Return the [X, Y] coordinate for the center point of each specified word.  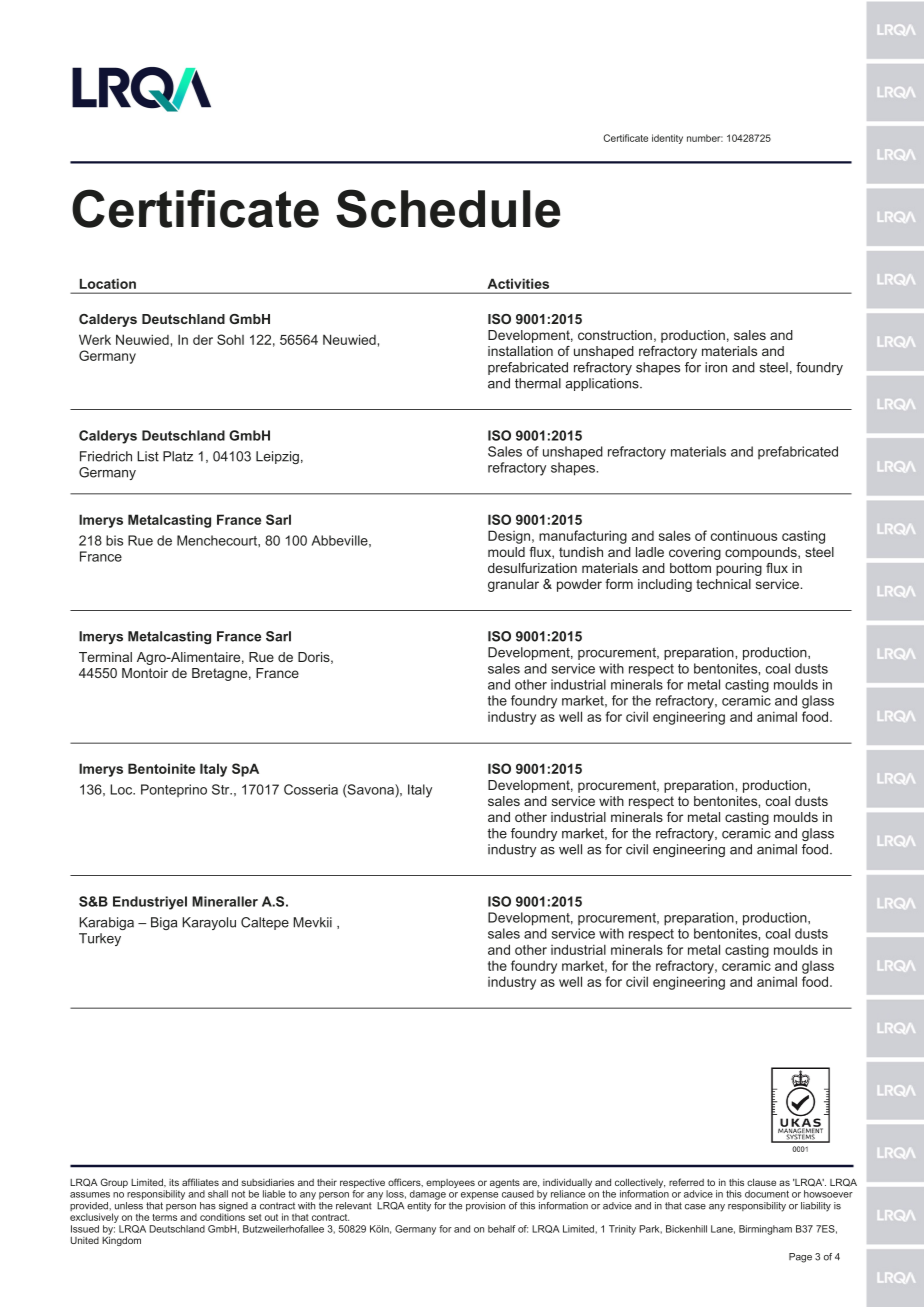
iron [716, 367]
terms [164, 1217]
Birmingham [765, 1230]
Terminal [105, 657]
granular [513, 585]
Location [108, 284]
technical [723, 584]
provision [485, 1207]
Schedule [448, 208]
